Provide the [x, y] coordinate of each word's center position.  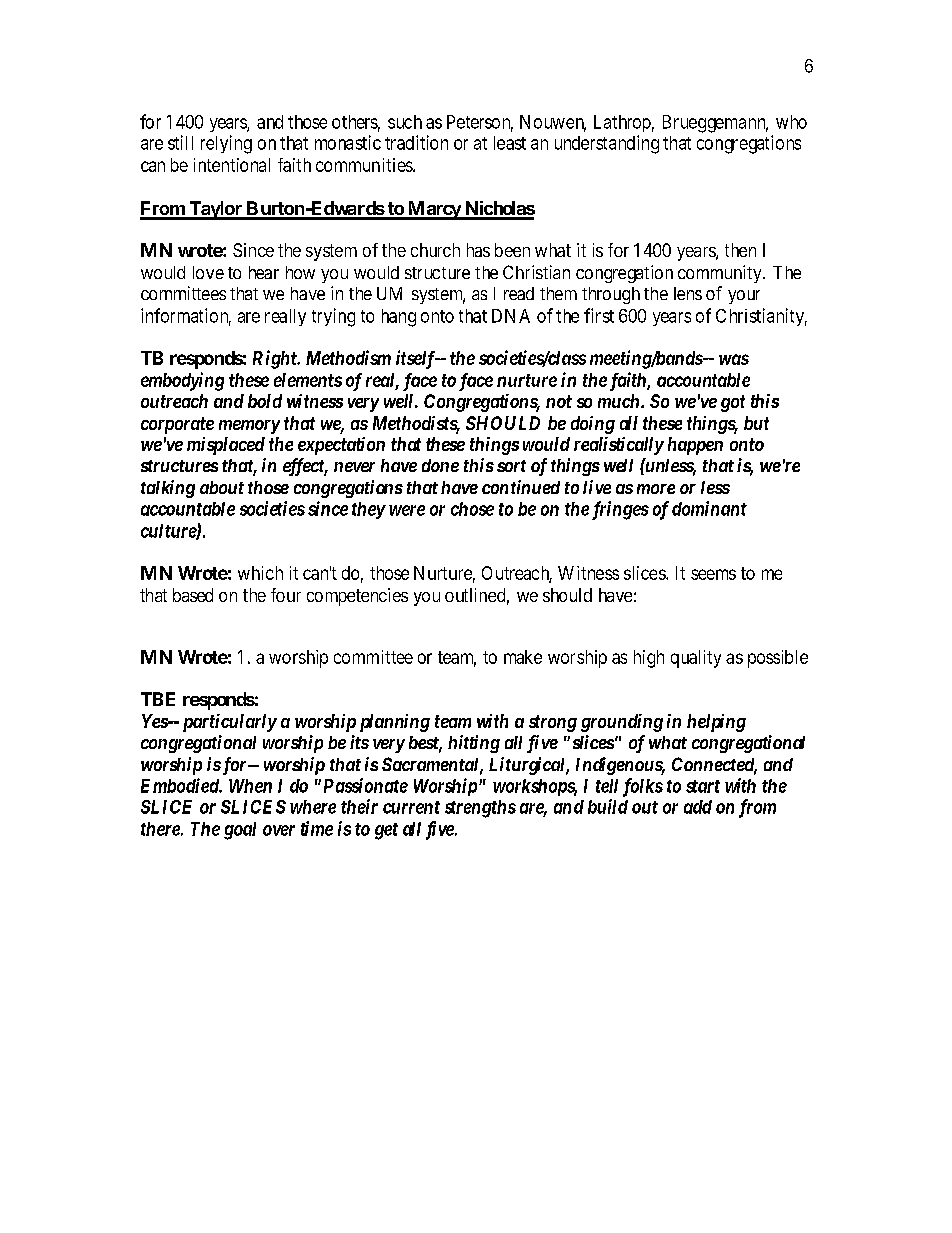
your [744, 297]
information [186, 316]
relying [226, 144]
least [510, 143]
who [791, 122]
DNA [511, 316]
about [222, 487]
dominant [709, 508]
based [193, 595]
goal [240, 831]
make [523, 657]
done [440, 465]
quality [696, 659]
